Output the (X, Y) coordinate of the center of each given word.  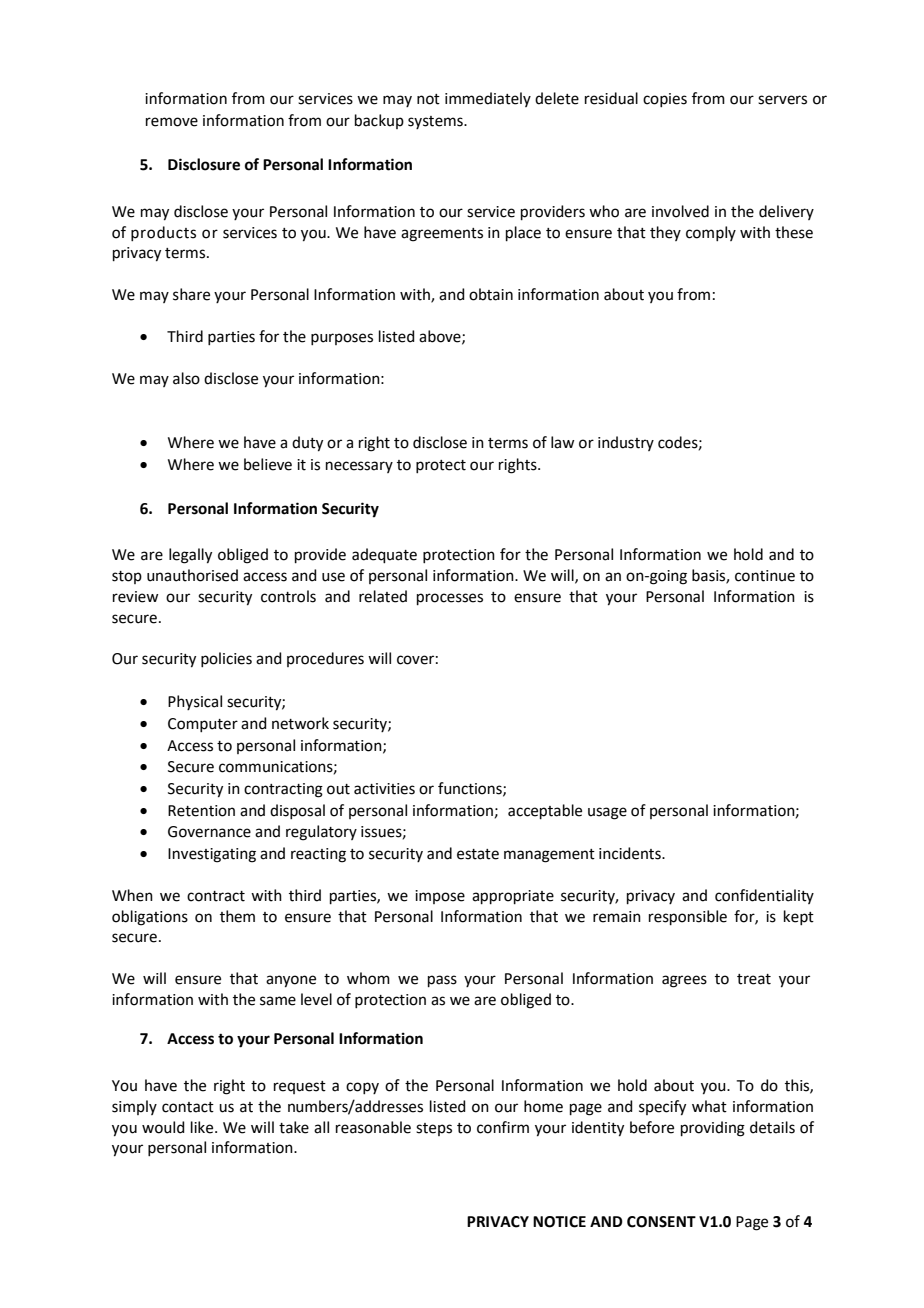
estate (478, 854)
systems (436, 122)
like (203, 1127)
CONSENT (661, 1222)
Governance (209, 832)
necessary (359, 467)
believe (268, 464)
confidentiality (764, 896)
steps (434, 1129)
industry (626, 443)
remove (172, 122)
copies (665, 100)
